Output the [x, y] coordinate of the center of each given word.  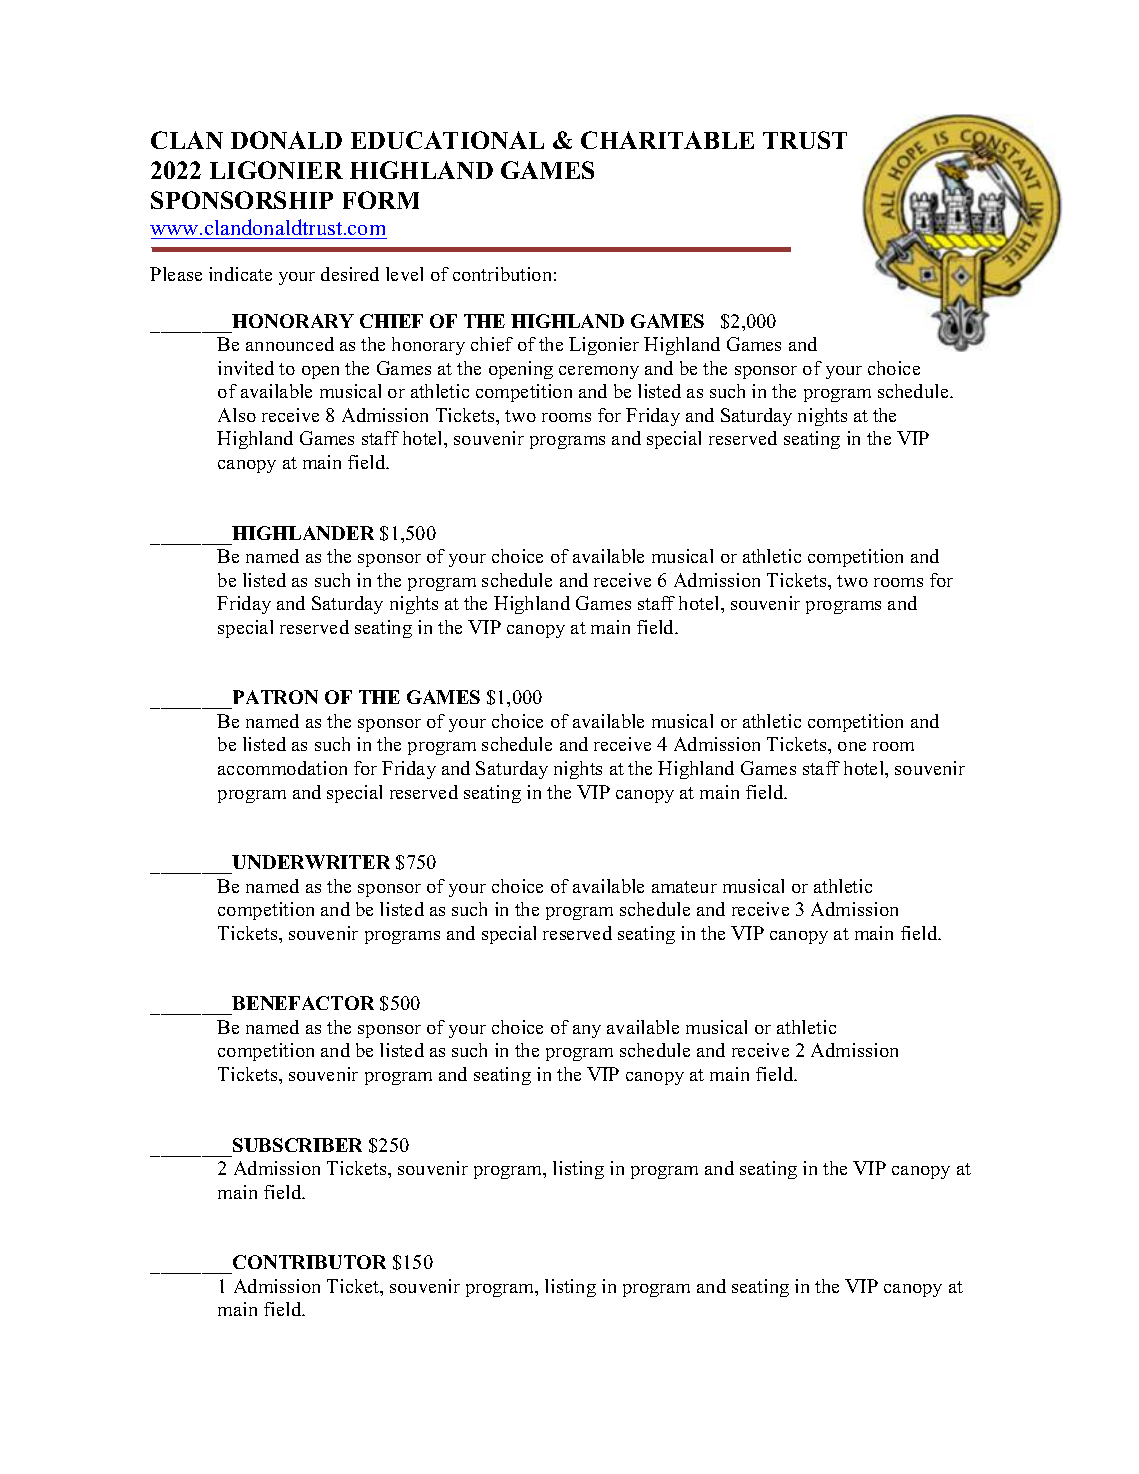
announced [290, 344]
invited [246, 368]
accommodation [282, 768]
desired [350, 274]
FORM [381, 200]
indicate [240, 274]
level [404, 274]
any [587, 1031]
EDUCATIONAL [447, 140]
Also [237, 415]
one [852, 746]
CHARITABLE [667, 140]
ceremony [599, 372]
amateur [684, 887]
